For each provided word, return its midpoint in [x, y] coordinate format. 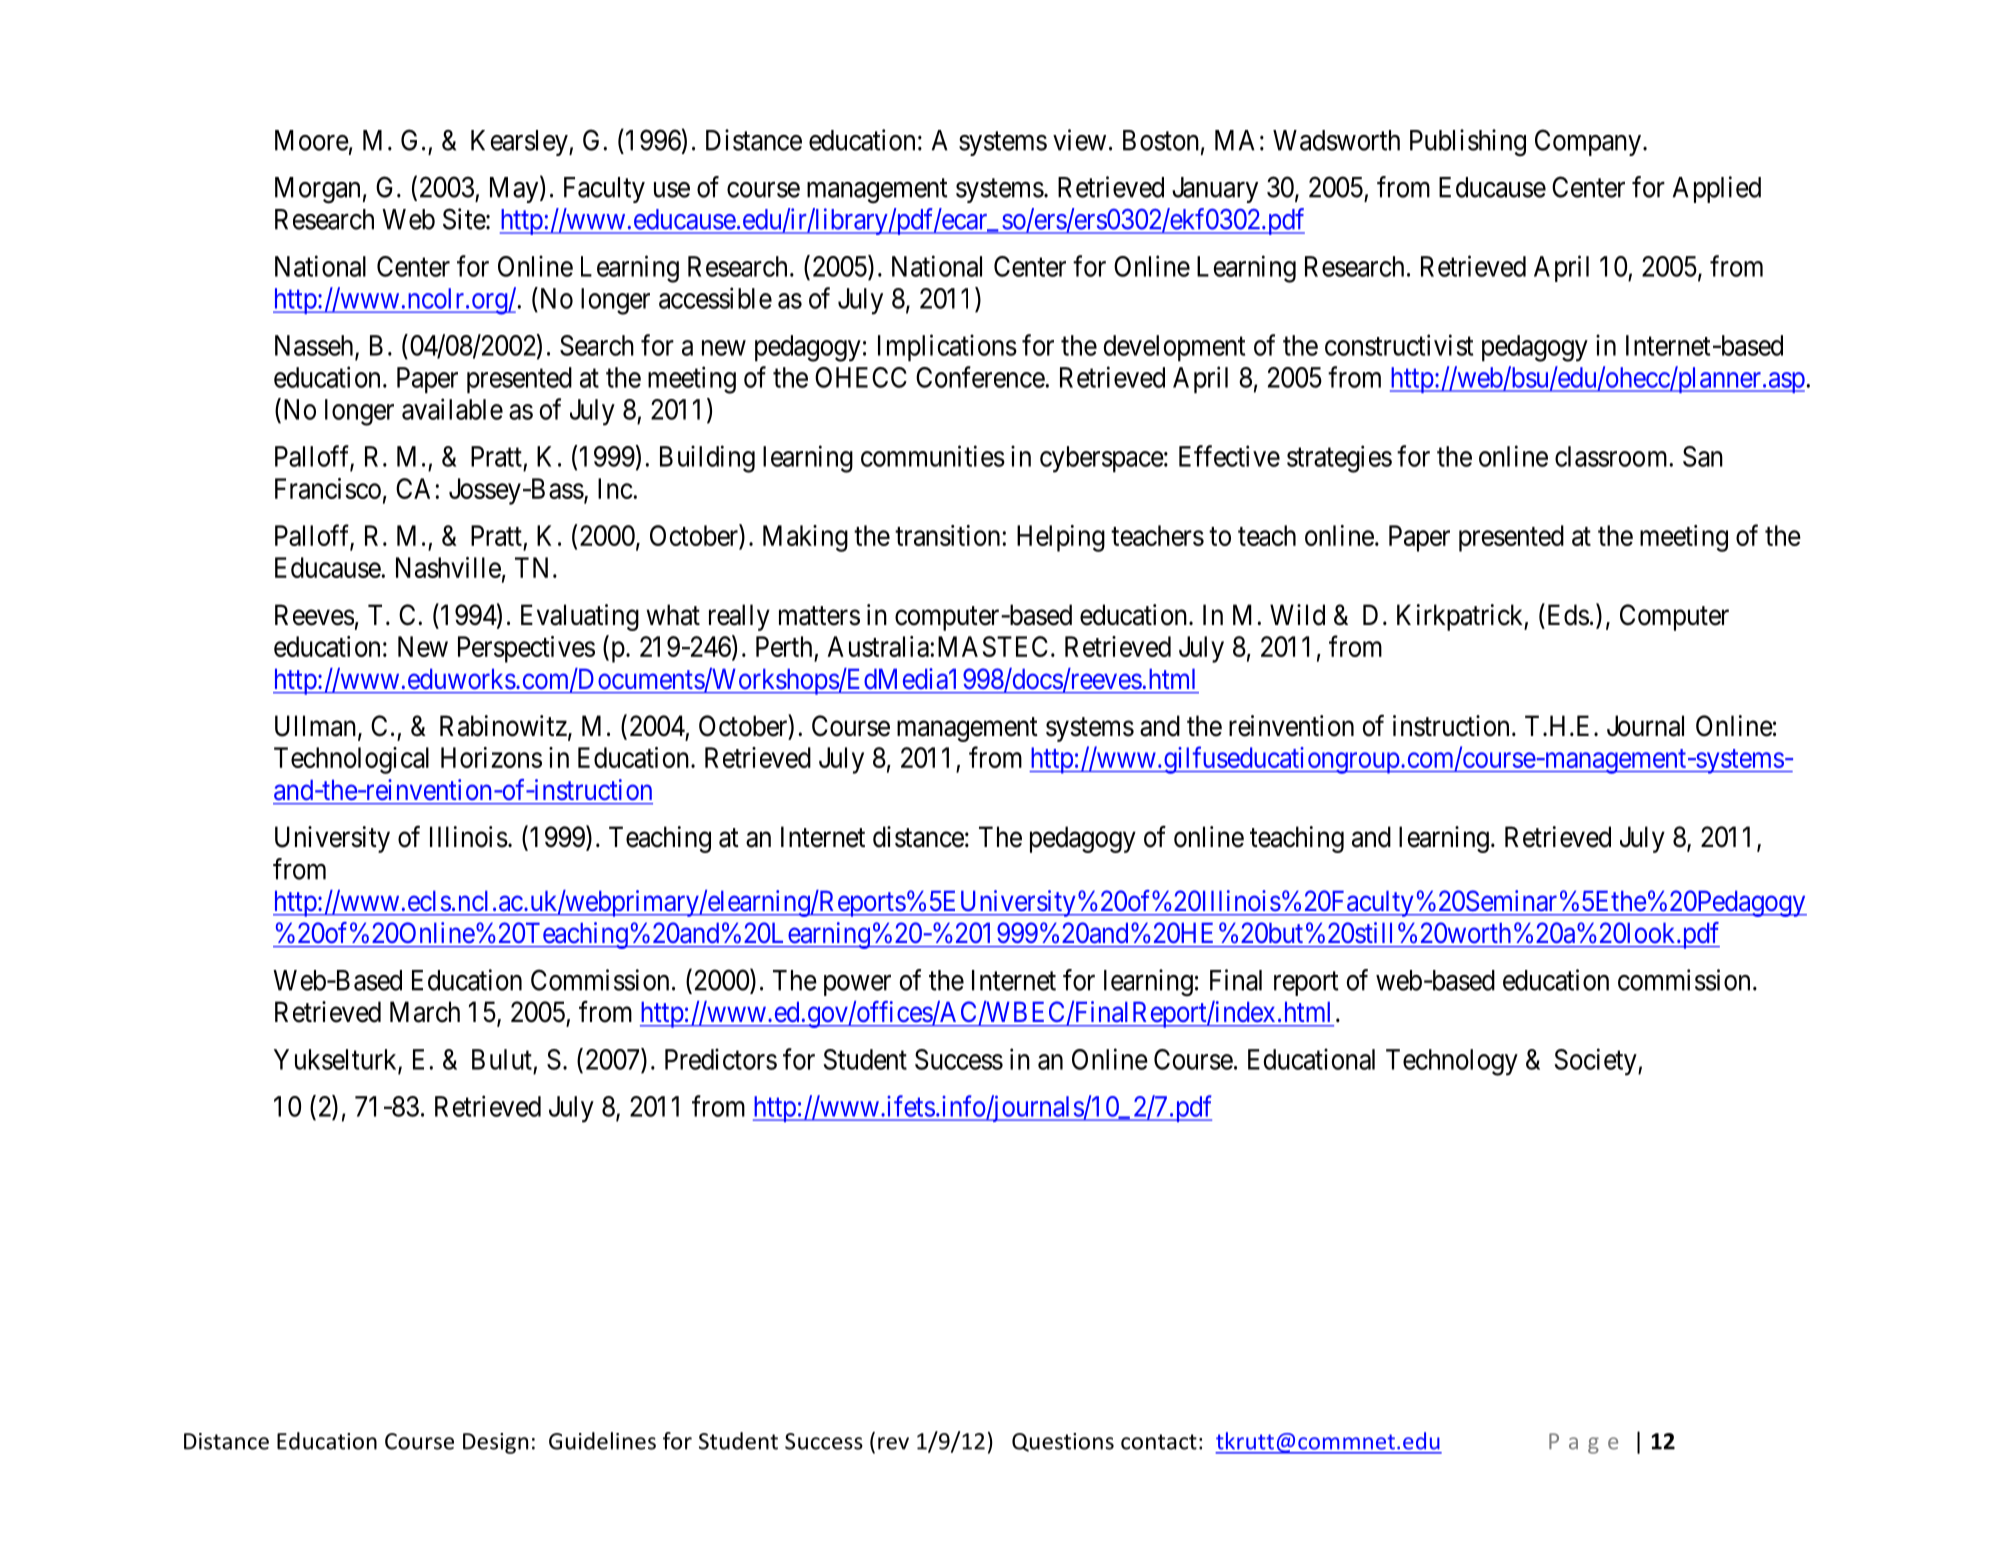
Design [495, 1443]
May [515, 189]
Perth [784, 646]
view [1079, 140]
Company [1589, 142]
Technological [351, 760]
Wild [1297, 615]
